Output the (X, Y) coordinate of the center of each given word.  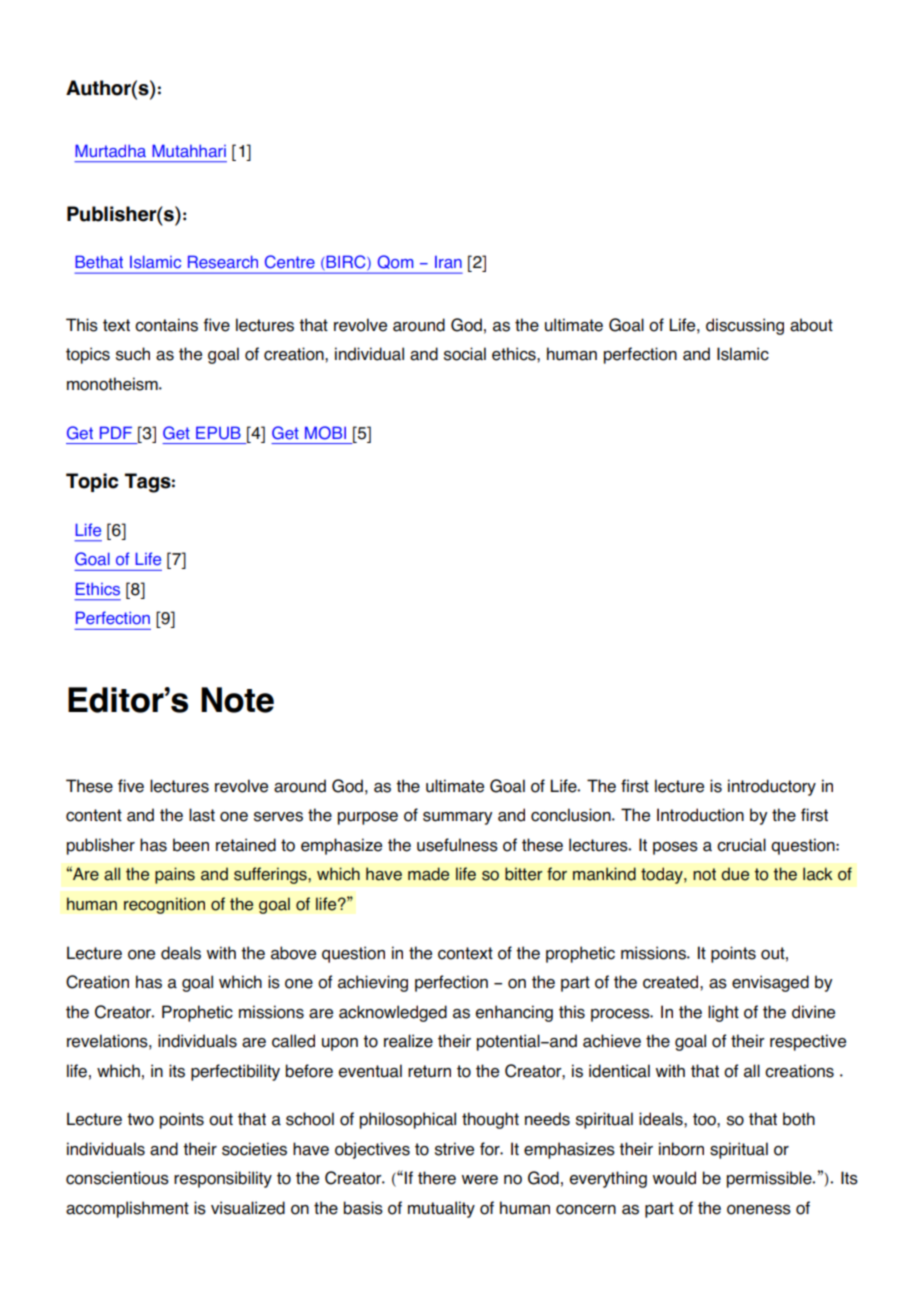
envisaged (770, 983)
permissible (770, 1179)
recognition (164, 905)
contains (166, 325)
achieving (373, 983)
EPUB (218, 433)
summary (457, 818)
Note (237, 700)
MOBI (325, 433)
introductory (772, 787)
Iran (448, 262)
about (811, 325)
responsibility (223, 1179)
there (437, 1178)
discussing (745, 326)
